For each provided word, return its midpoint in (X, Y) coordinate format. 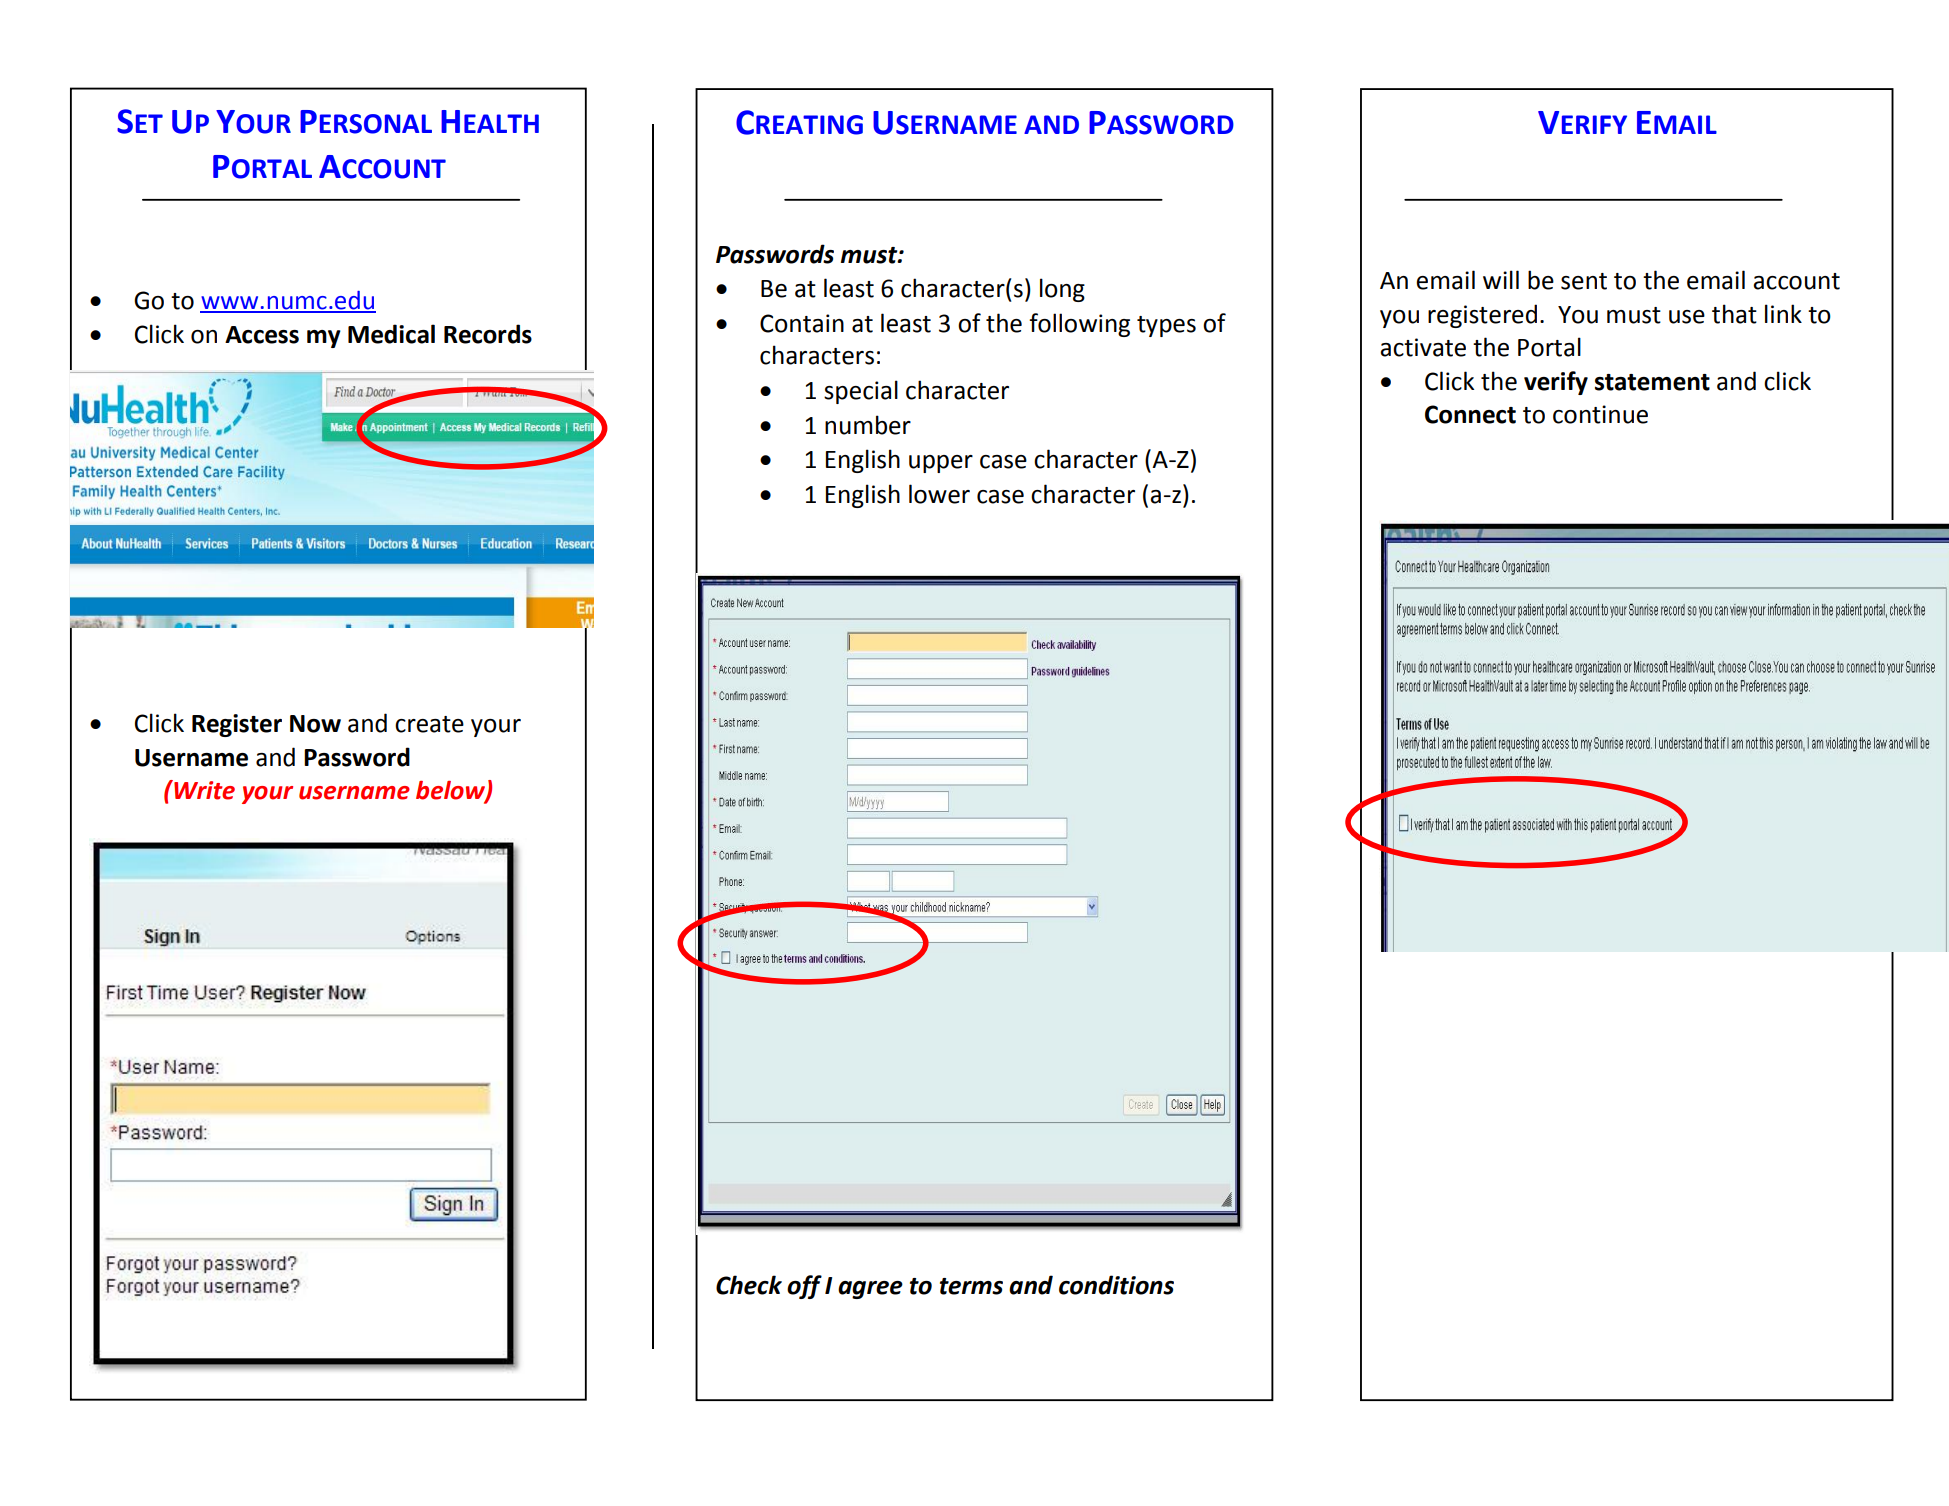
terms (971, 1286)
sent (1584, 281)
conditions (1116, 1285)
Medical (391, 334)
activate (1423, 347)
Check (749, 1285)
